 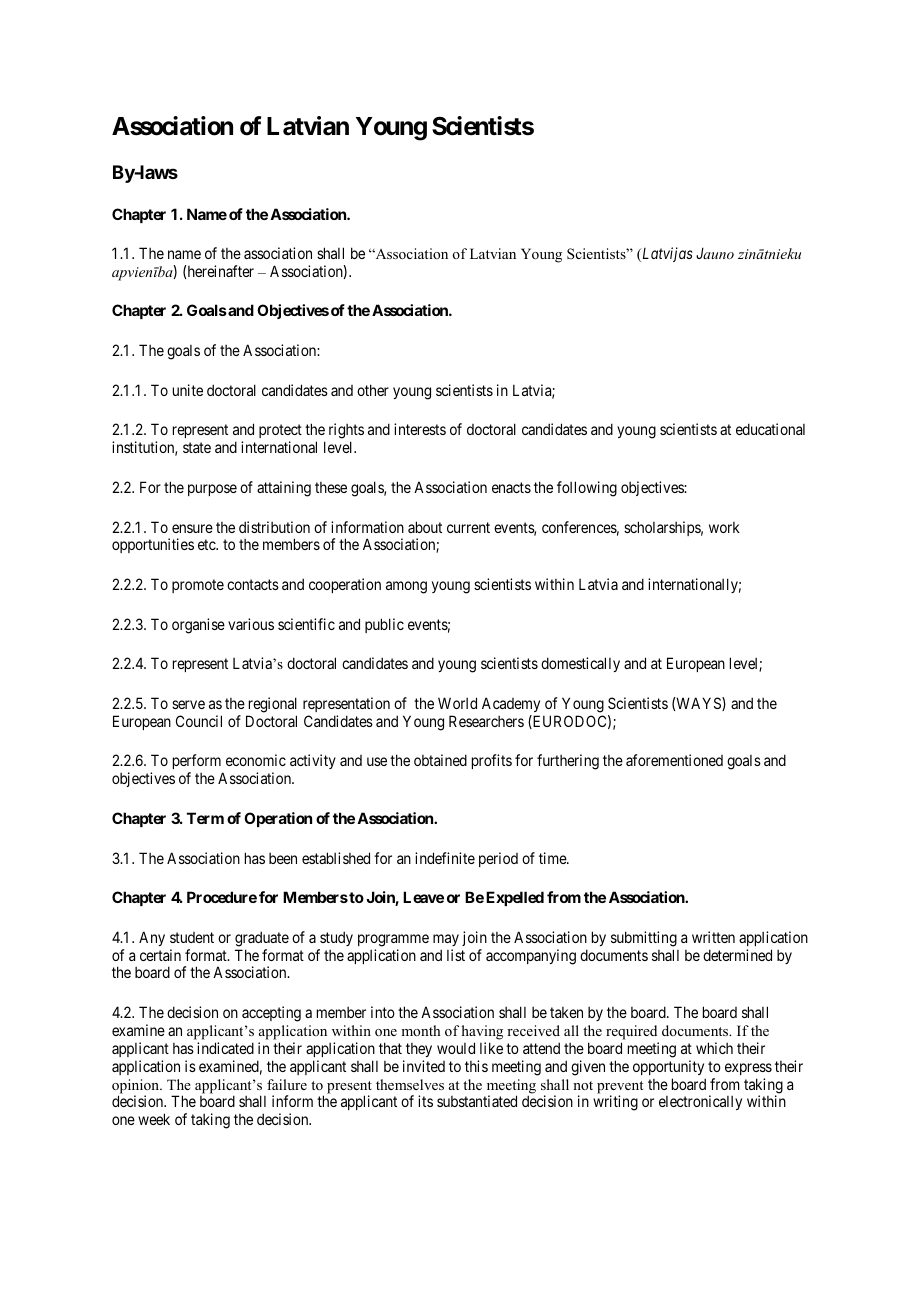 I want to click on substantiated, so click(x=477, y=1101).
